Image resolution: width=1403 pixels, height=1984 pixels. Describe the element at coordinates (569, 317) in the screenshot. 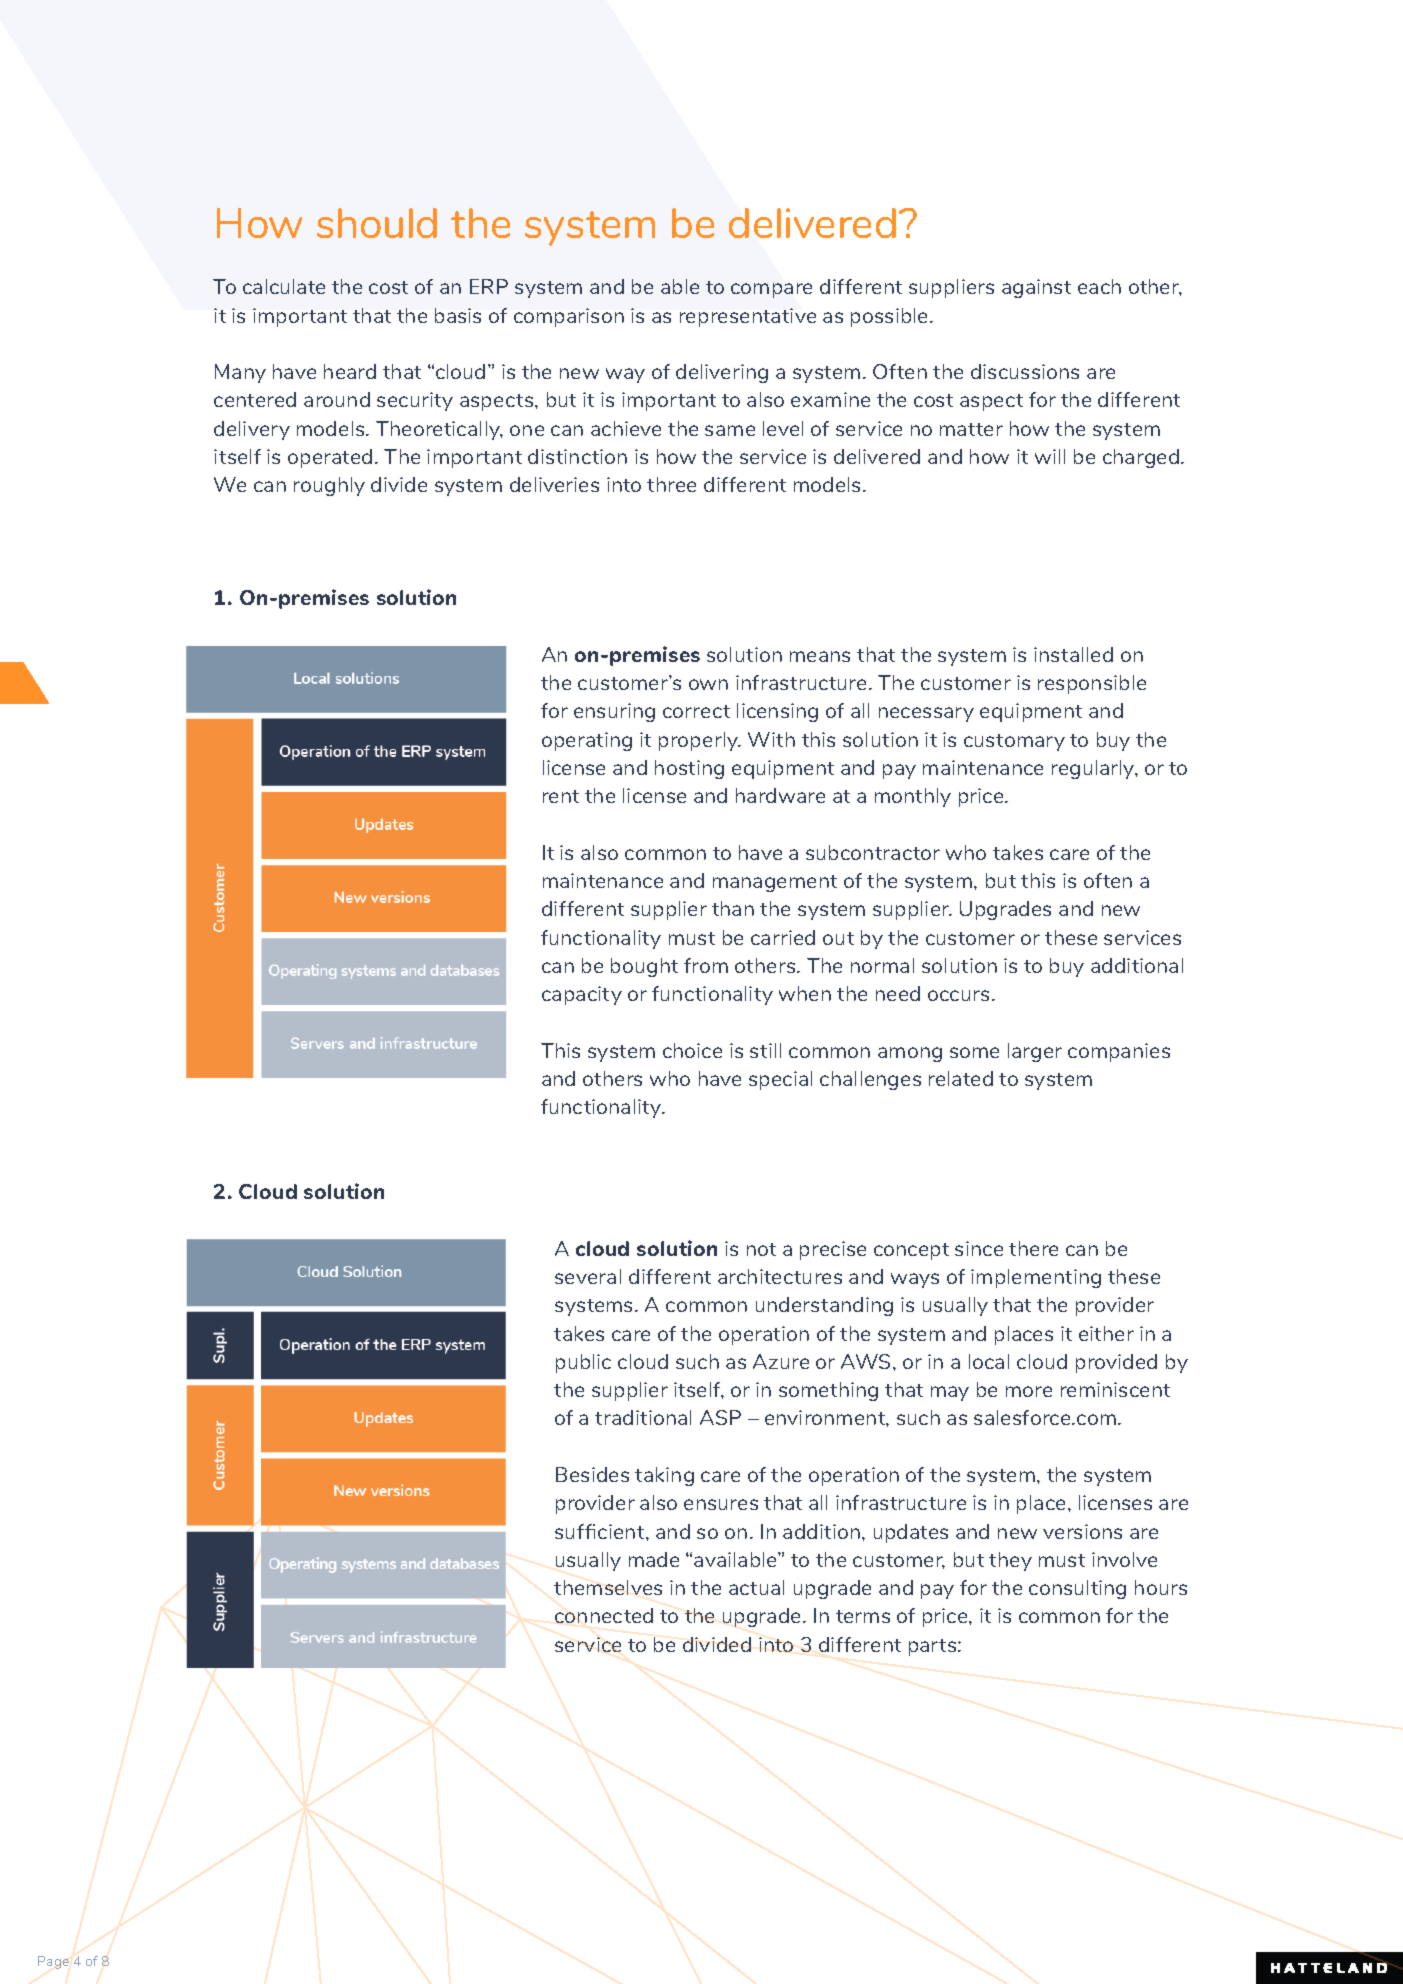

I see `comparison` at that location.
